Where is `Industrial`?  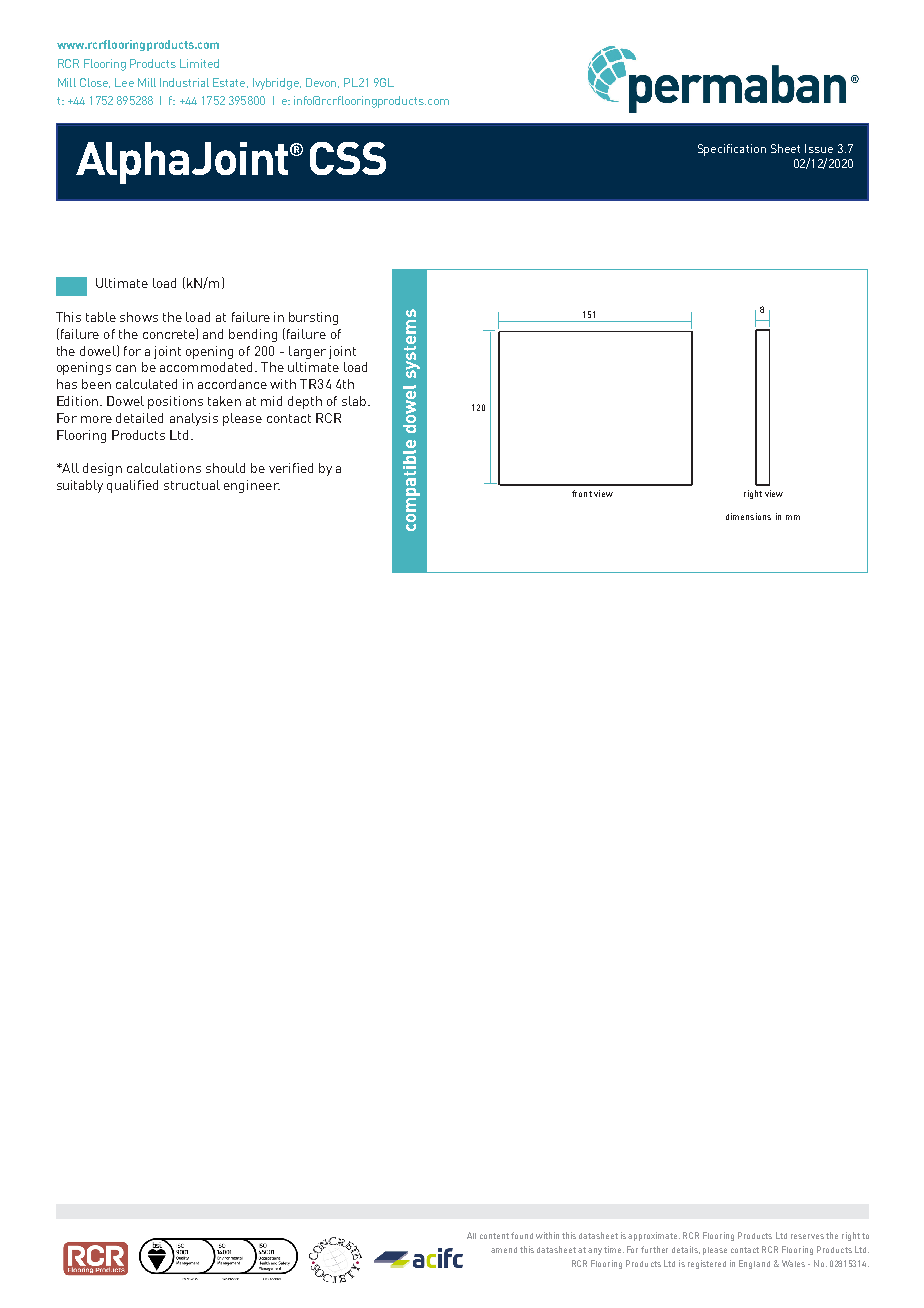 Industrial is located at coordinates (184, 82).
